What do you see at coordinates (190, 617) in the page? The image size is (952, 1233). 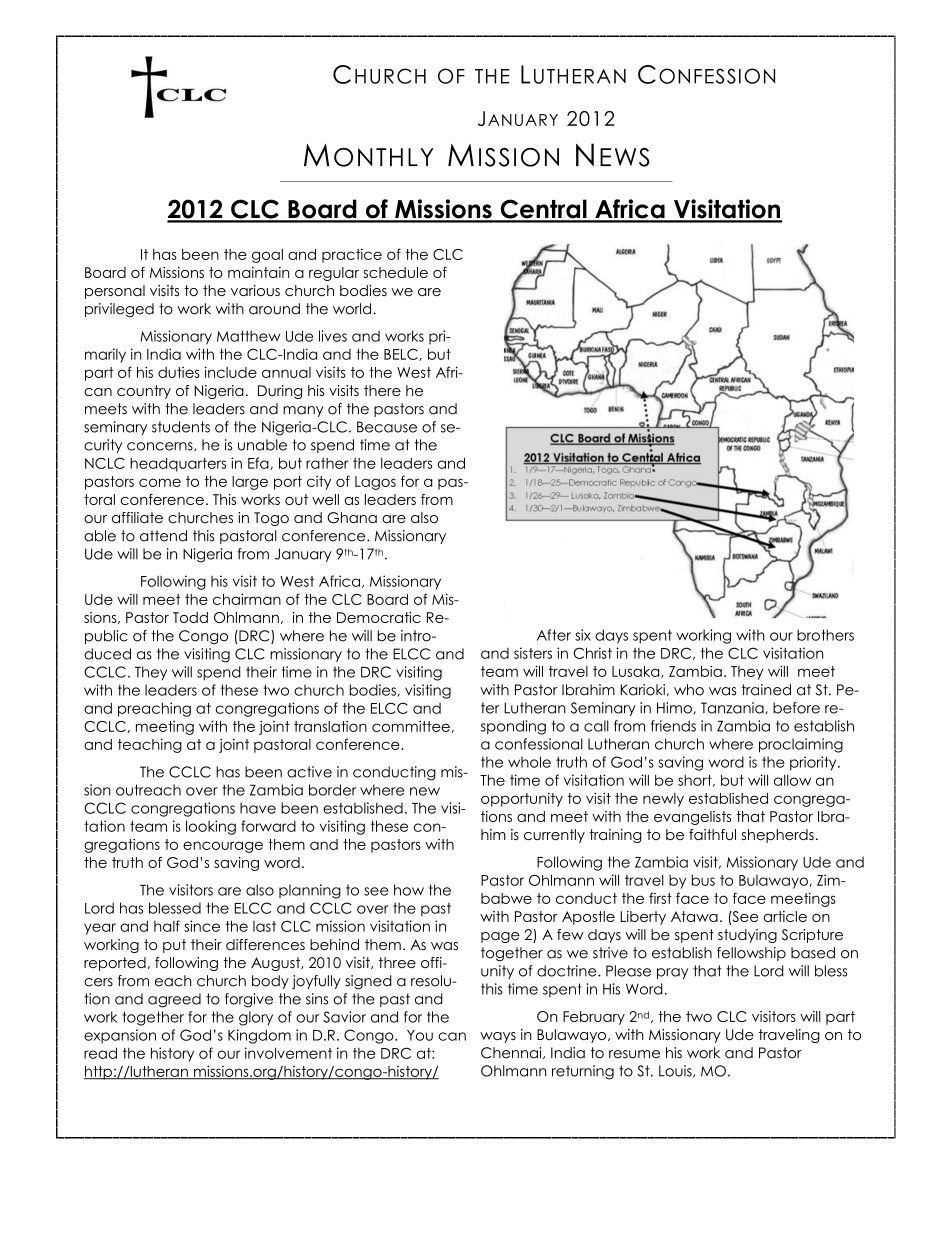 I see `Todd` at bounding box center [190, 617].
